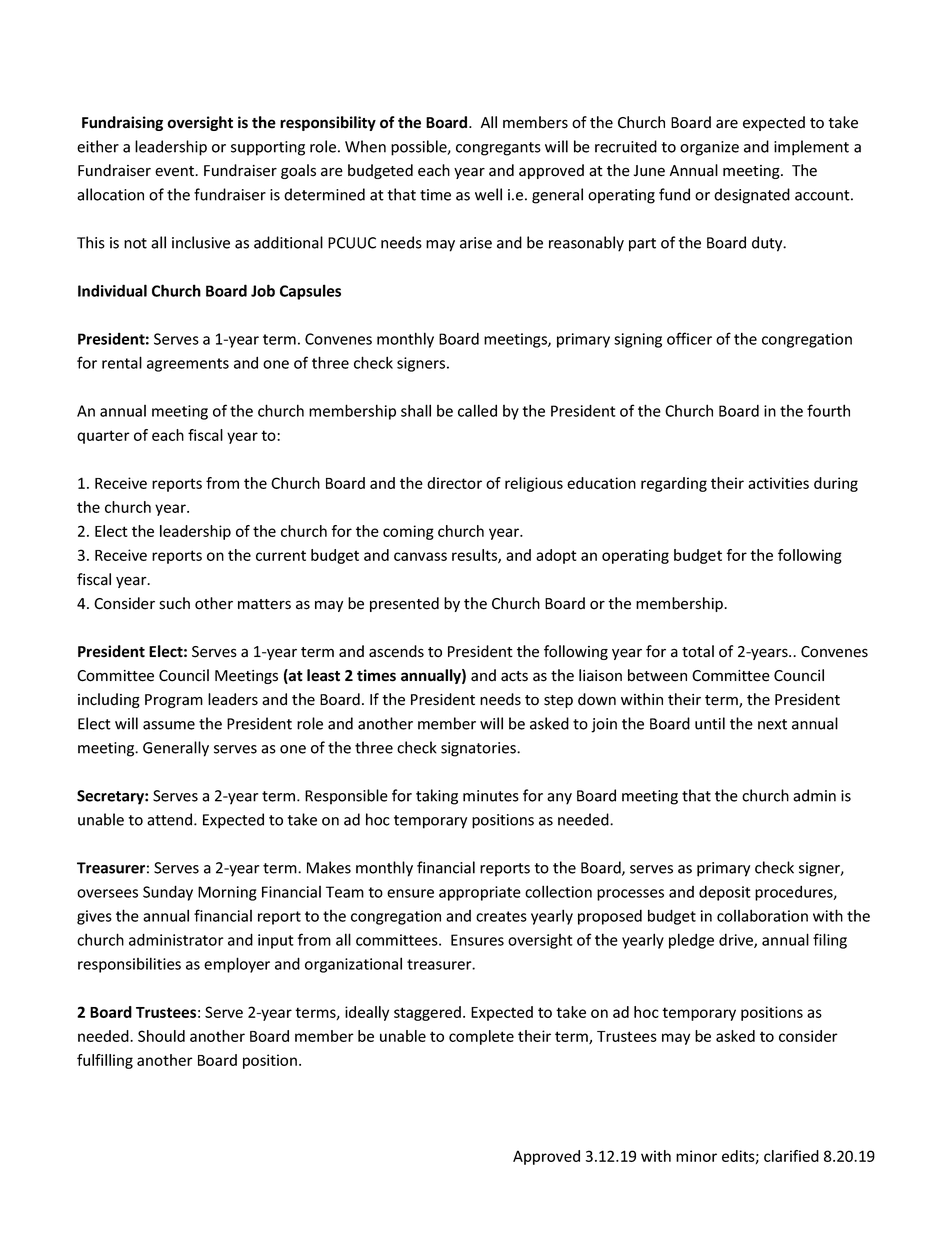 The height and width of the document is (1233, 952). Describe the element at coordinates (105, 1061) in the document. I see `fulfilling` at that location.
